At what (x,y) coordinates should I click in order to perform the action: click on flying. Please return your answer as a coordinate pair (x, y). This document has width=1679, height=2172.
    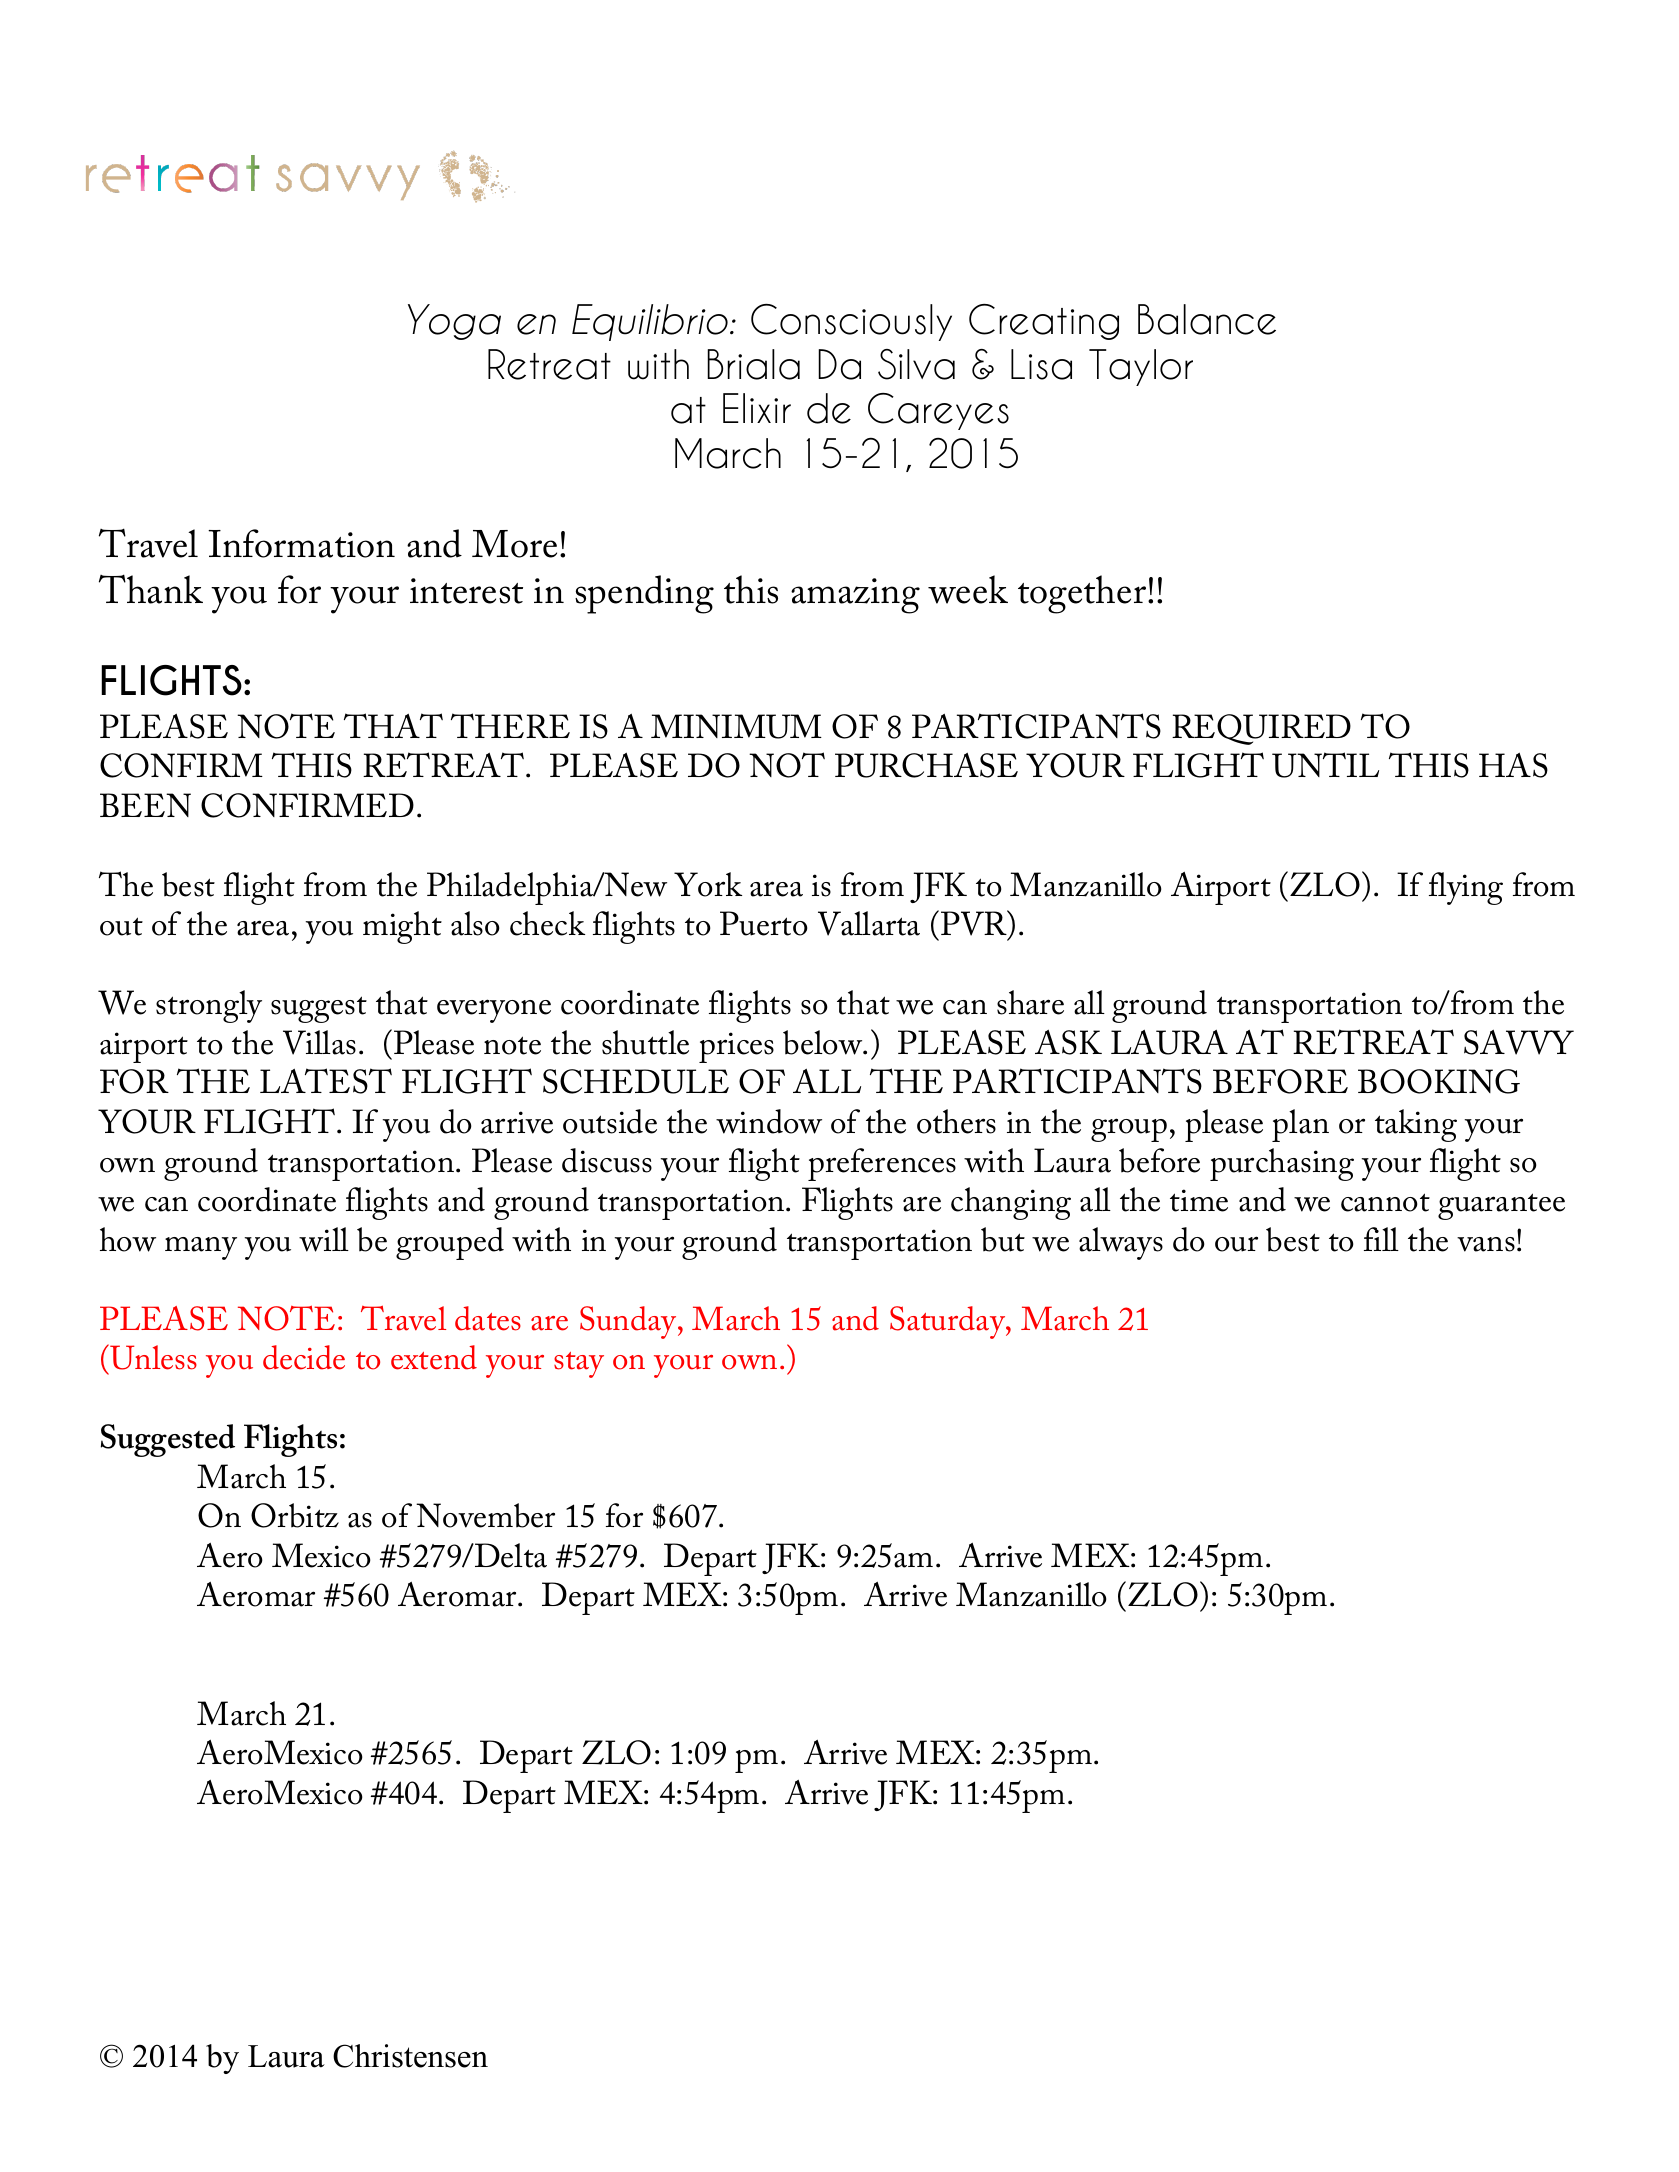
    Looking at the image, I should click on (1466, 888).
